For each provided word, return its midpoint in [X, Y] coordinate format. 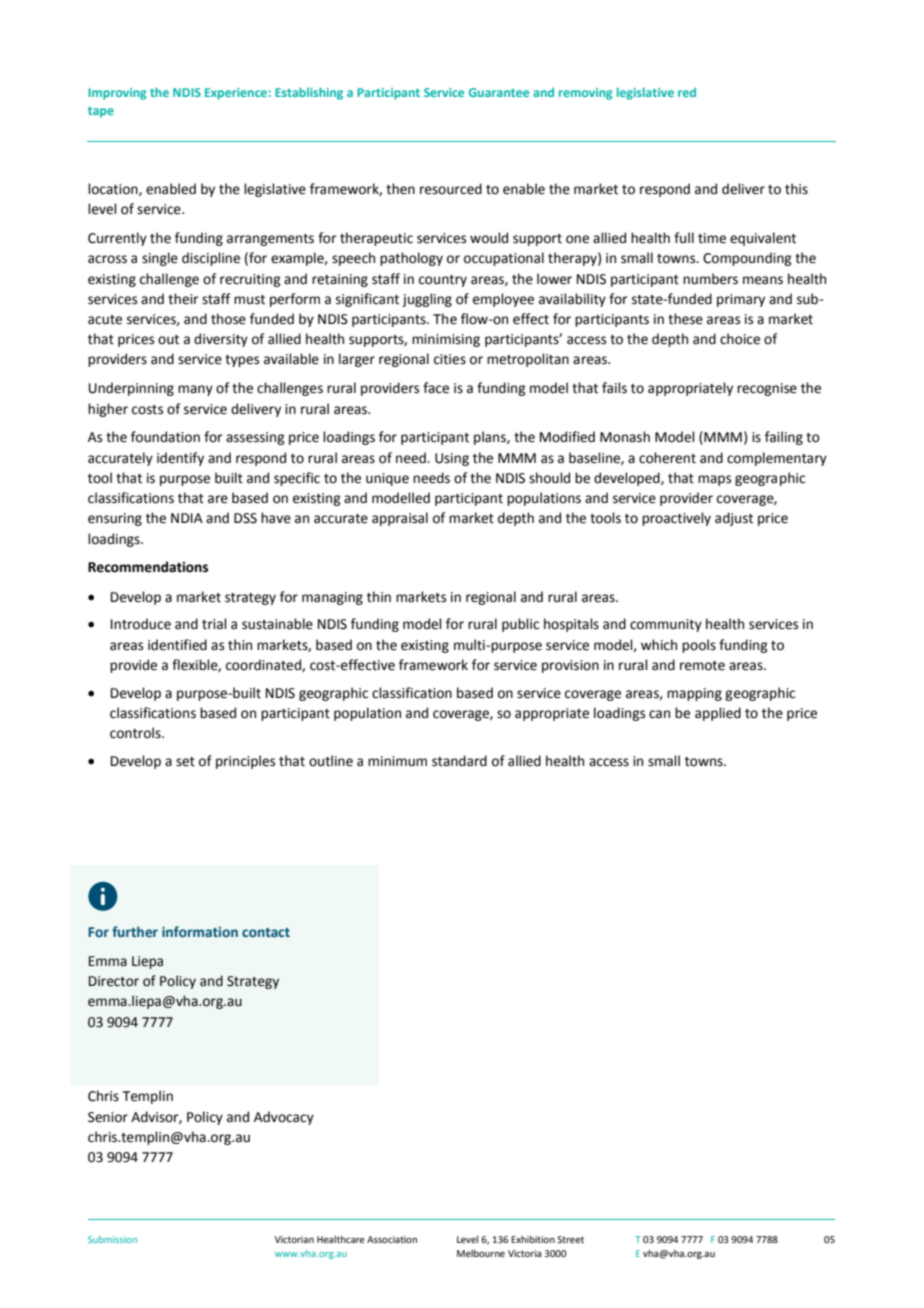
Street [570, 1239]
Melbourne [481, 1253]
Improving [117, 94]
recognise [767, 389]
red [687, 92]
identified [177, 645]
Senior [108, 1117]
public [520, 625]
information [200, 931]
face [436, 388]
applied [718, 714]
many [195, 390]
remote [702, 666]
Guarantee [499, 92]
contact [266, 932]
